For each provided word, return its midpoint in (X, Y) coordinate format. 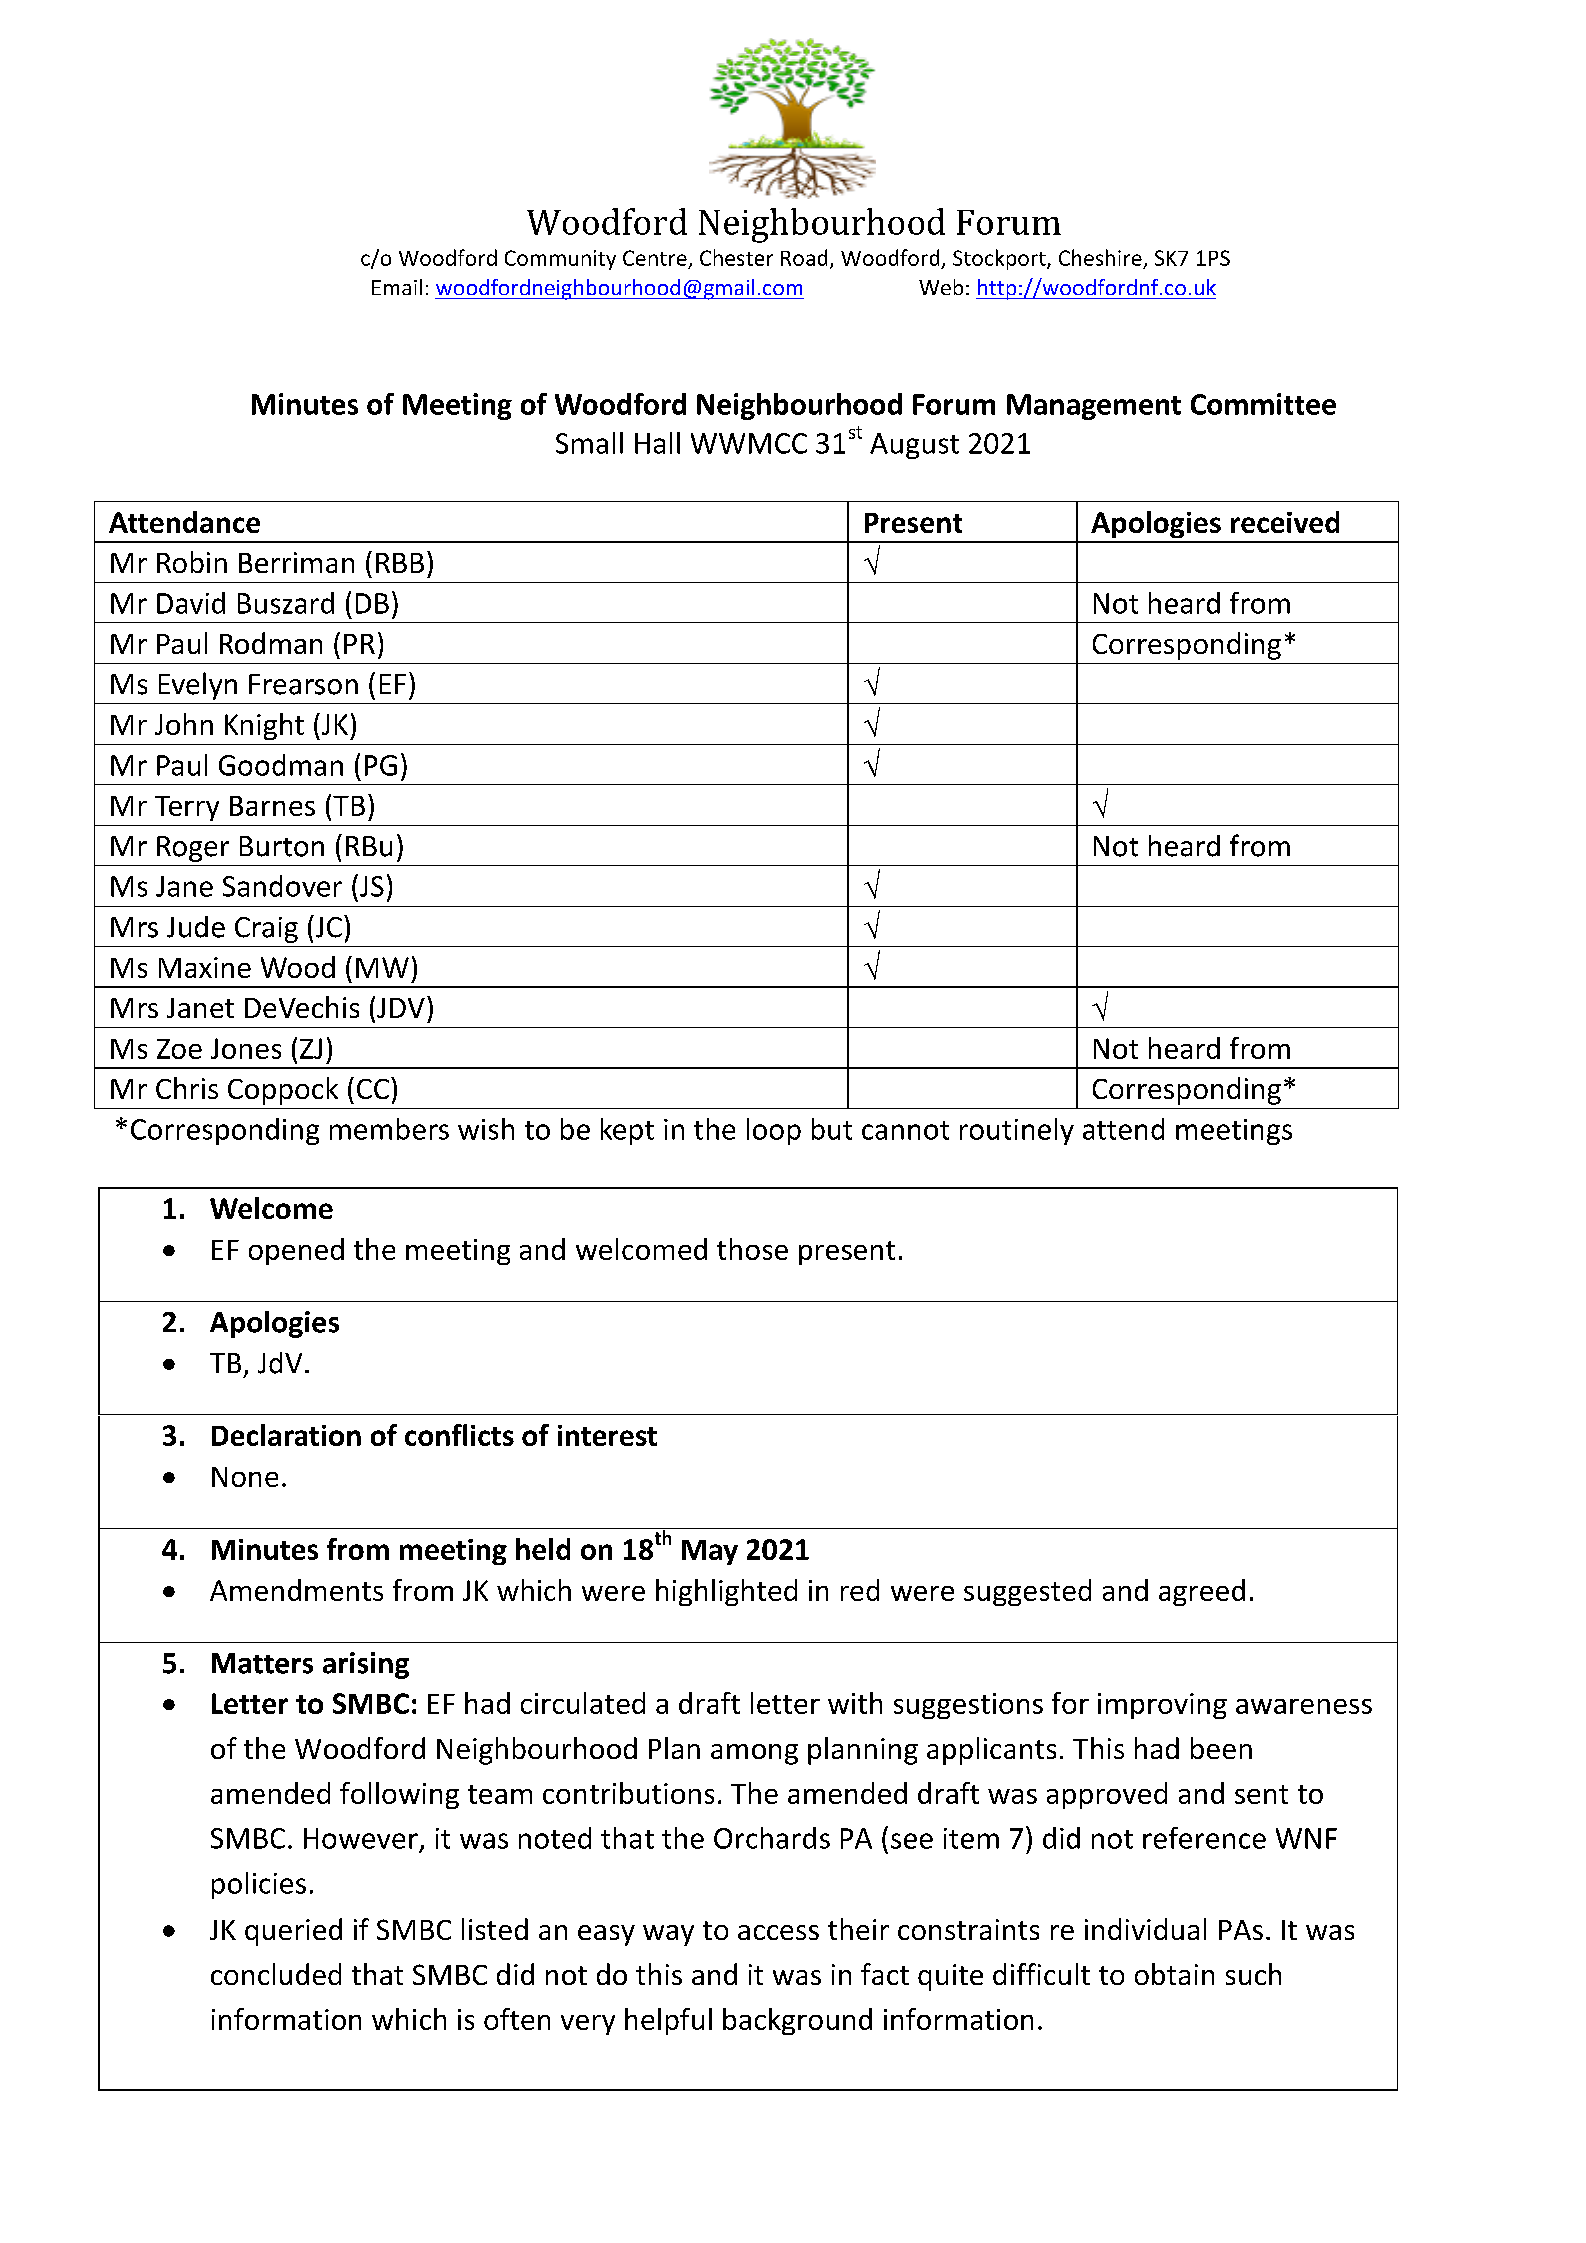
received (1285, 522)
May (710, 1552)
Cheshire (1100, 257)
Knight (264, 726)
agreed (1202, 1592)
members (389, 1129)
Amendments (296, 1590)
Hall (657, 443)
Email (397, 287)
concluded (276, 1974)
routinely (1017, 1131)
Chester (736, 257)
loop (774, 1131)
